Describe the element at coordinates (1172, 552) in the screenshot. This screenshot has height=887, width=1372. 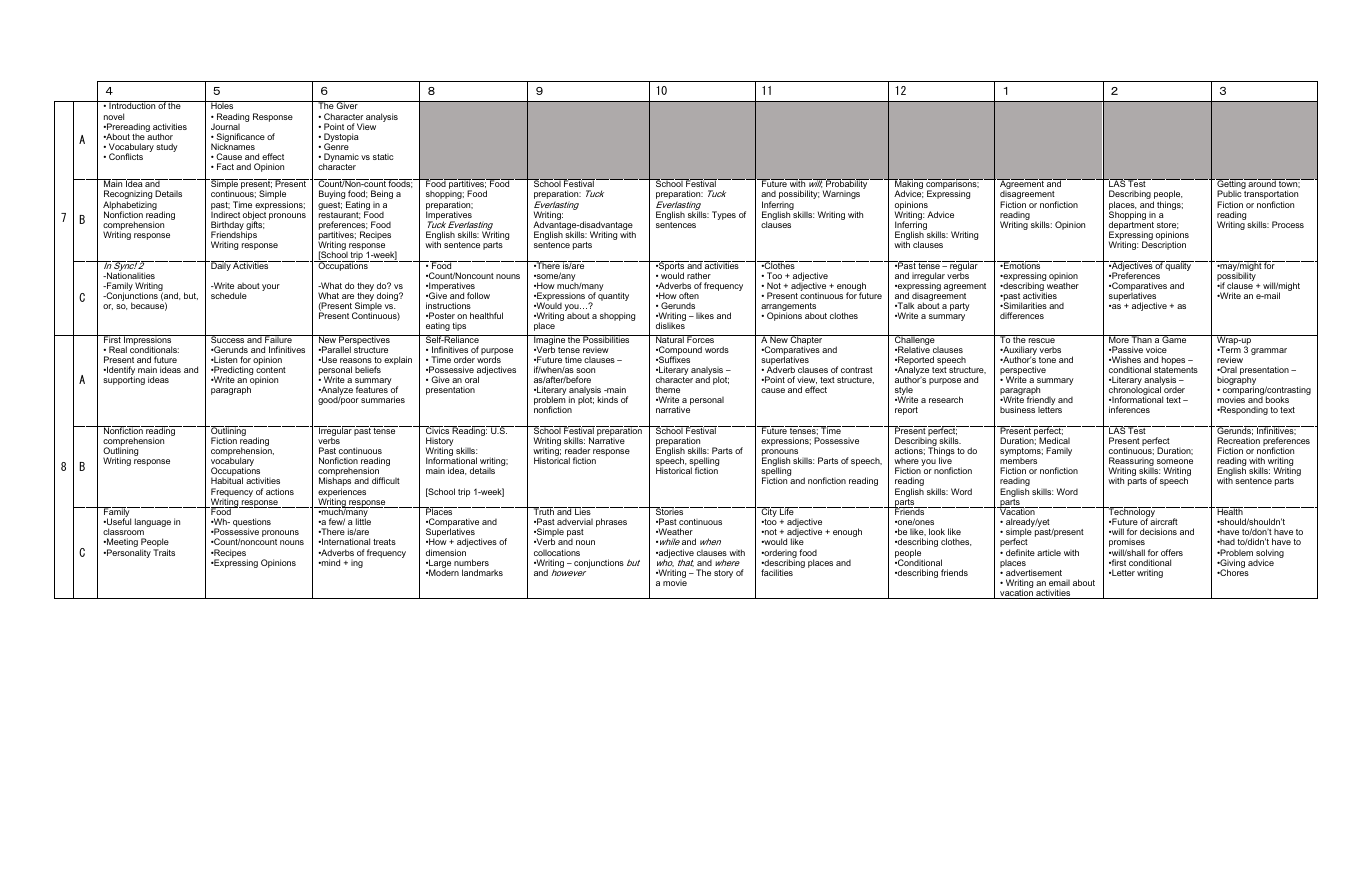
I see `offers` at that location.
